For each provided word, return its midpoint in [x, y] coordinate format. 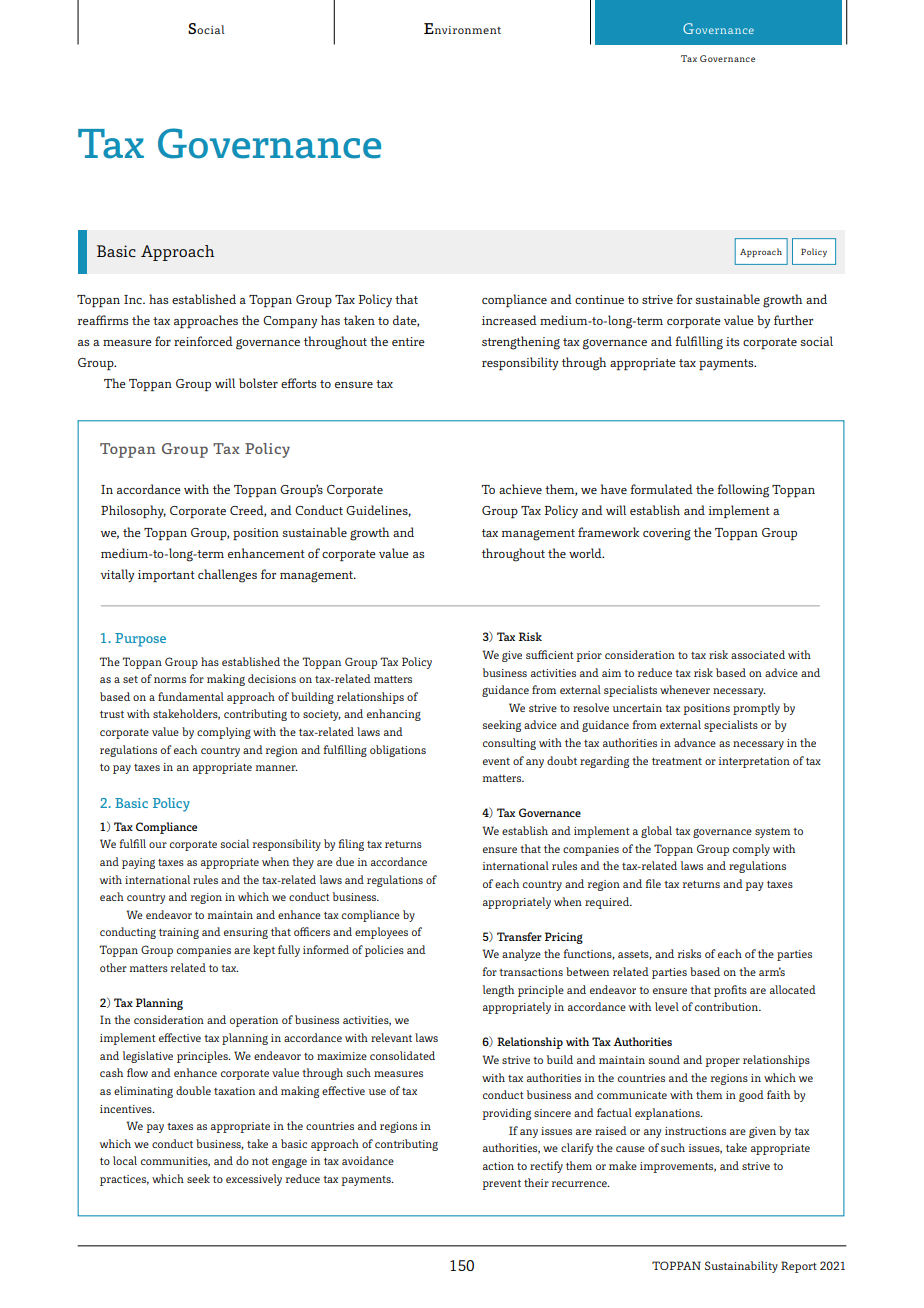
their [536, 1182]
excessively [254, 1180]
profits [730, 991]
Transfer [519, 936]
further [793, 320]
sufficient [550, 654]
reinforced [203, 341]
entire [408, 341]
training [179, 933]
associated [758, 654]
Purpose [140, 640]
